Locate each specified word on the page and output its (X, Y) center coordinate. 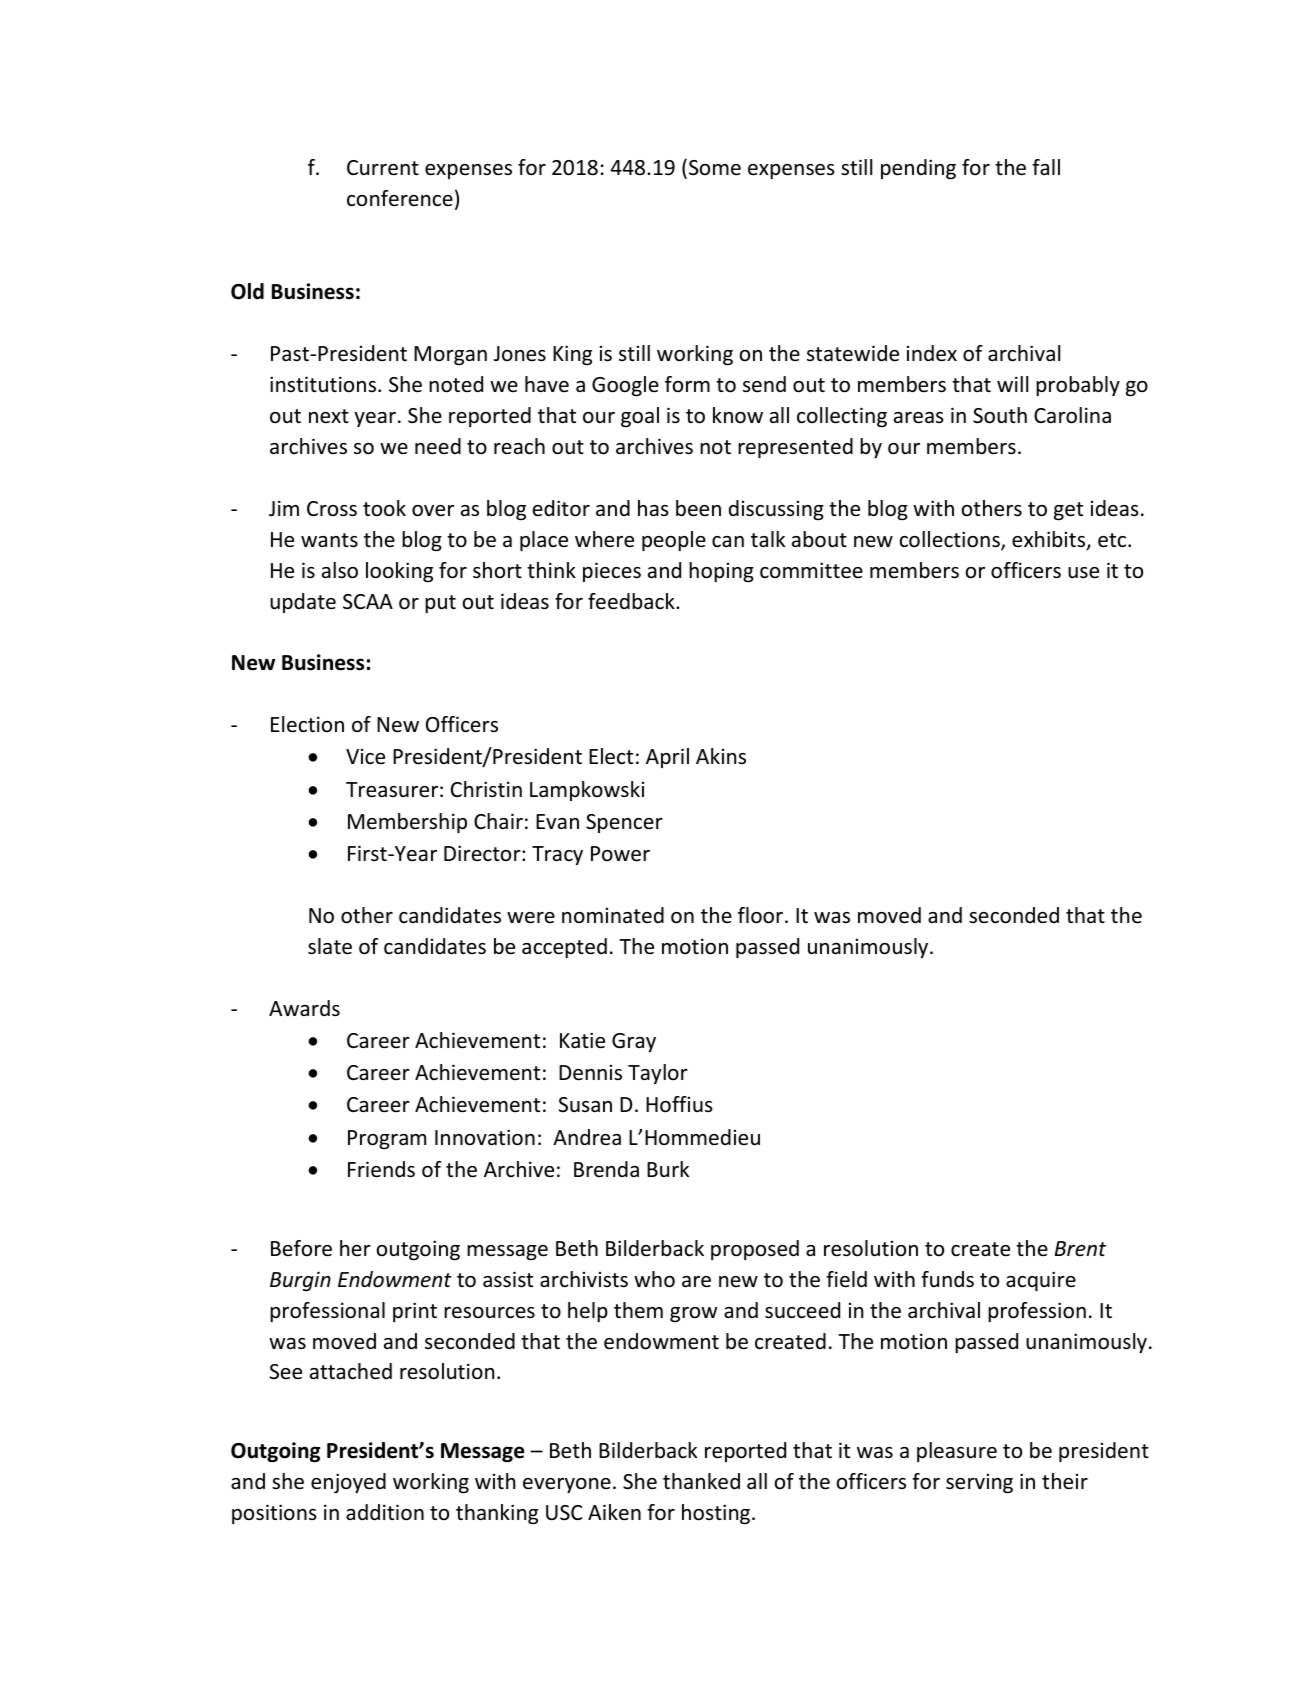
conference (400, 198)
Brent (1080, 1249)
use (1083, 573)
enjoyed (348, 1483)
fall (1046, 167)
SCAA (368, 602)
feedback (632, 601)
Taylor (658, 1074)
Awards (304, 1008)
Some (715, 168)
